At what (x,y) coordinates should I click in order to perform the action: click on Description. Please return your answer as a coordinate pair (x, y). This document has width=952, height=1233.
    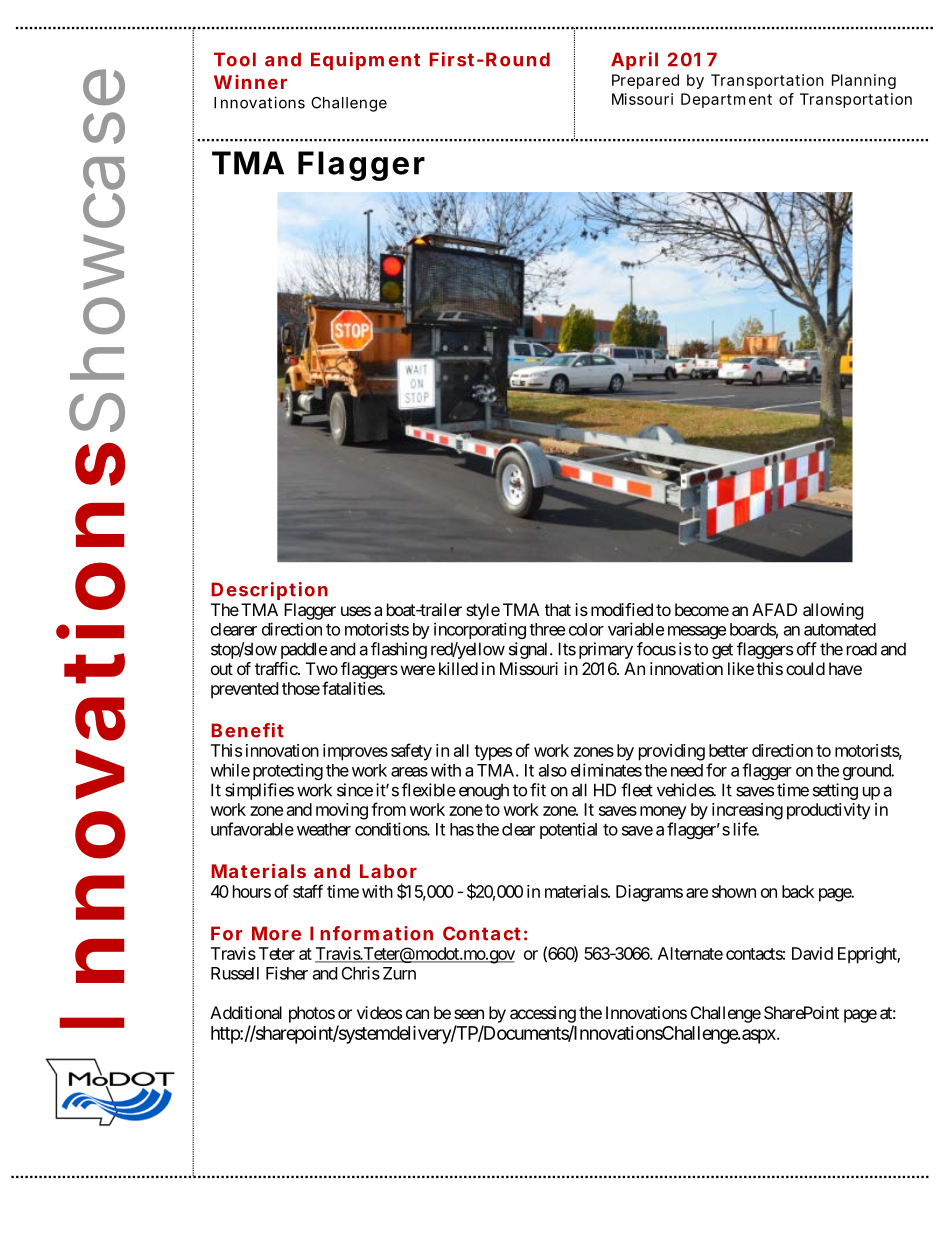
    Looking at the image, I should click on (269, 591).
